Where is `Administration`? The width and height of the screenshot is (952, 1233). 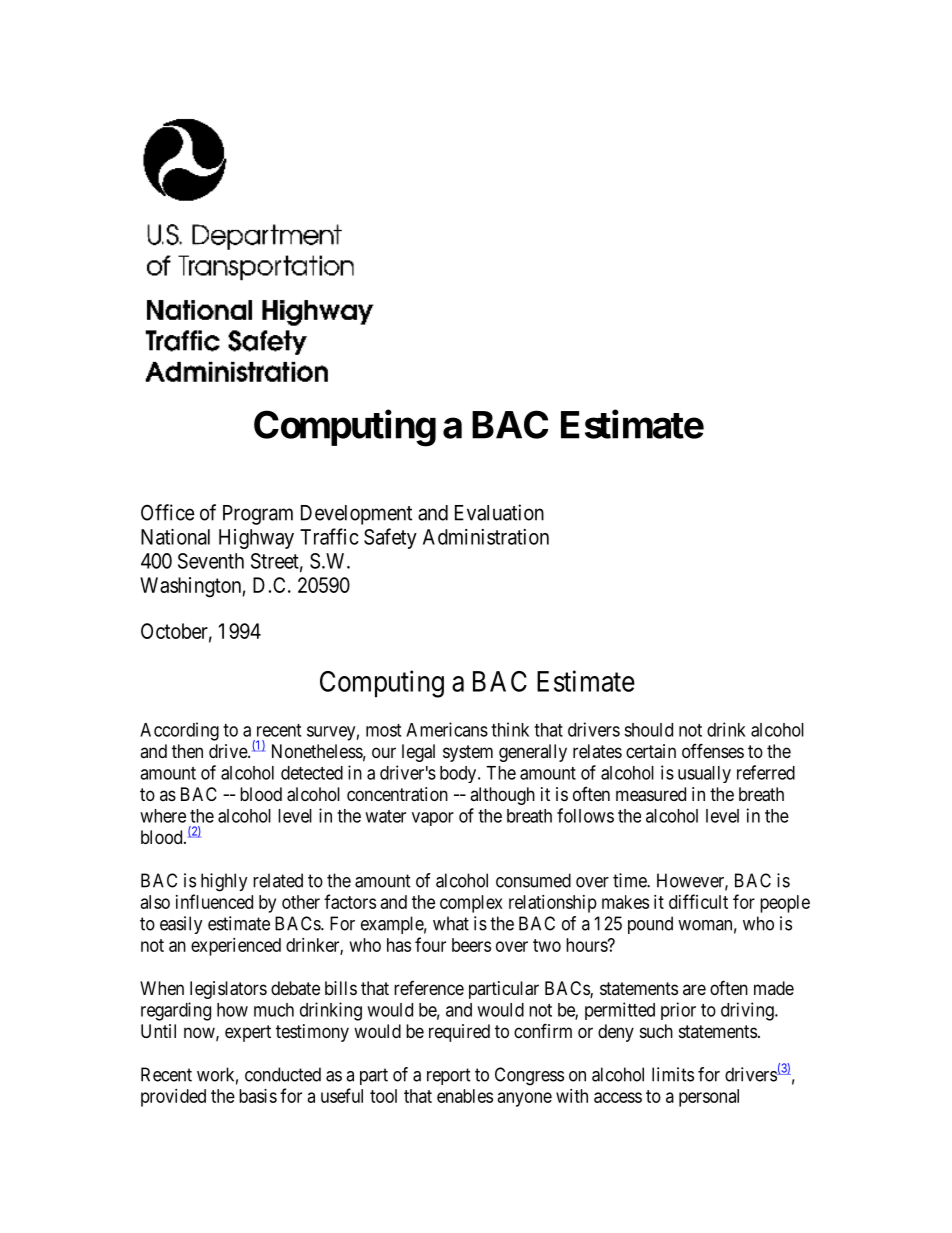
Administration is located at coordinates (486, 537).
